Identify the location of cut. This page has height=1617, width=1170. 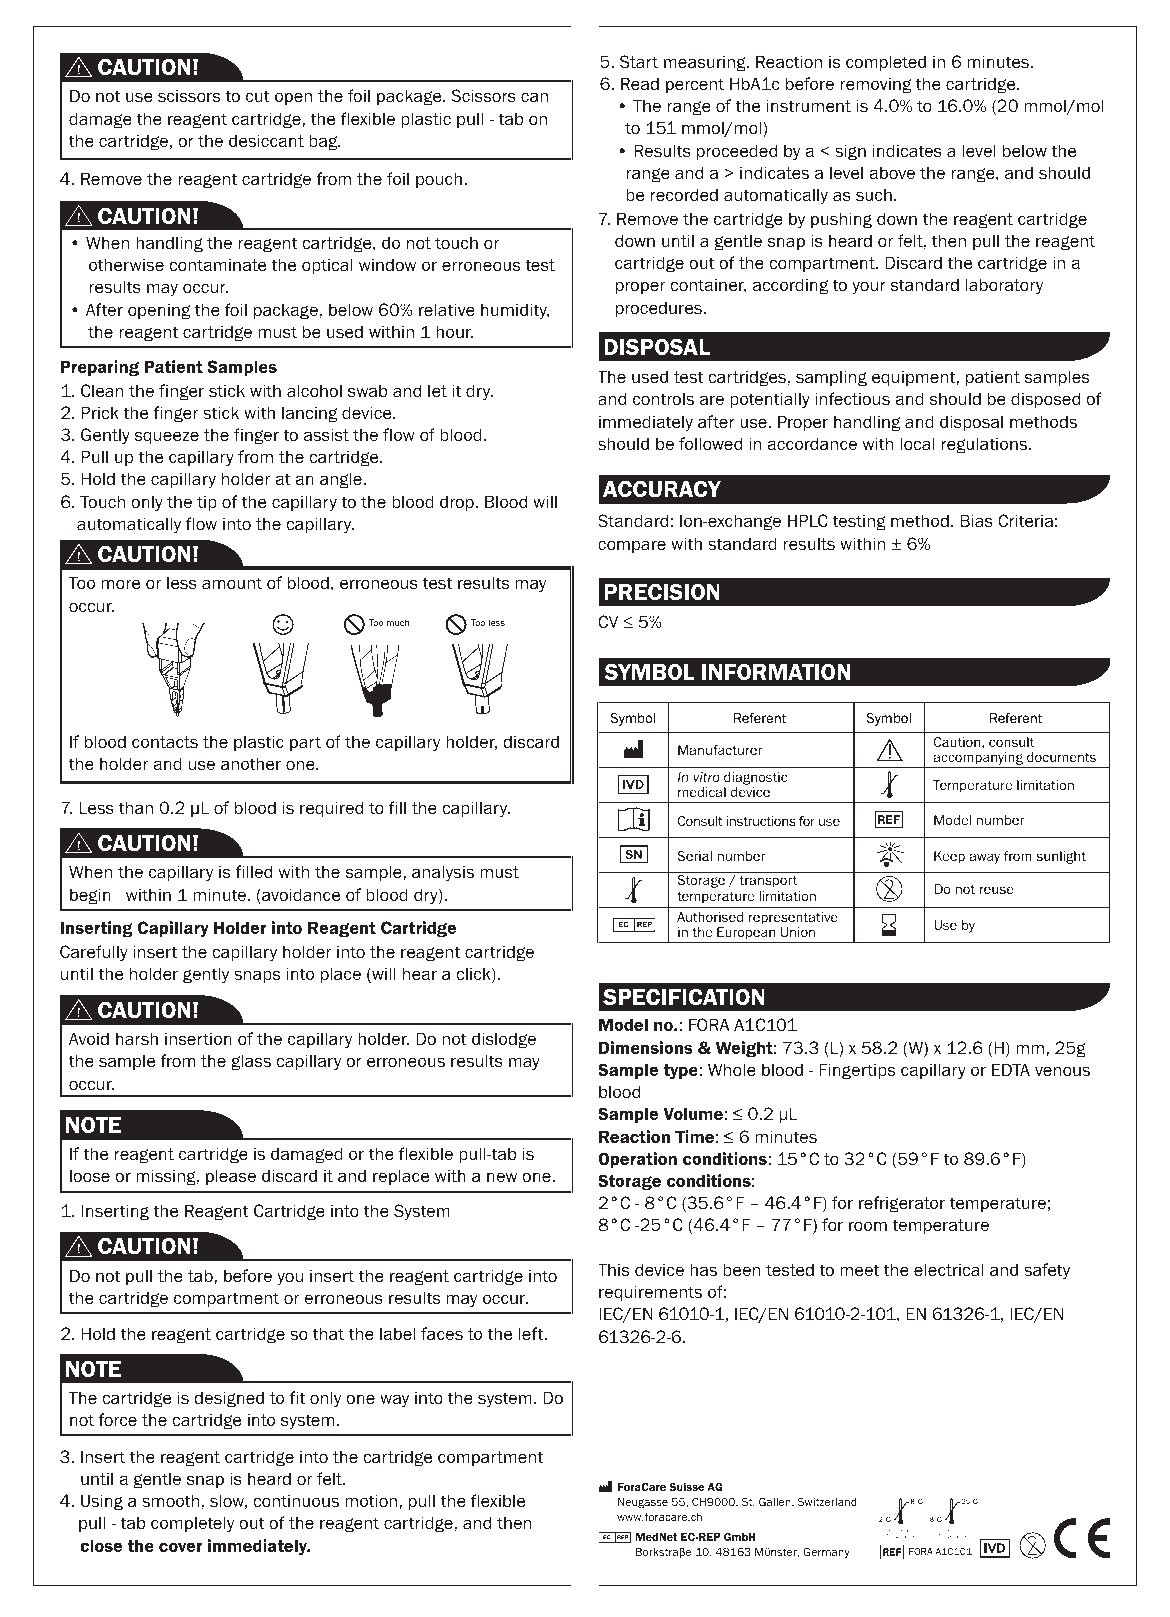
(258, 96).
